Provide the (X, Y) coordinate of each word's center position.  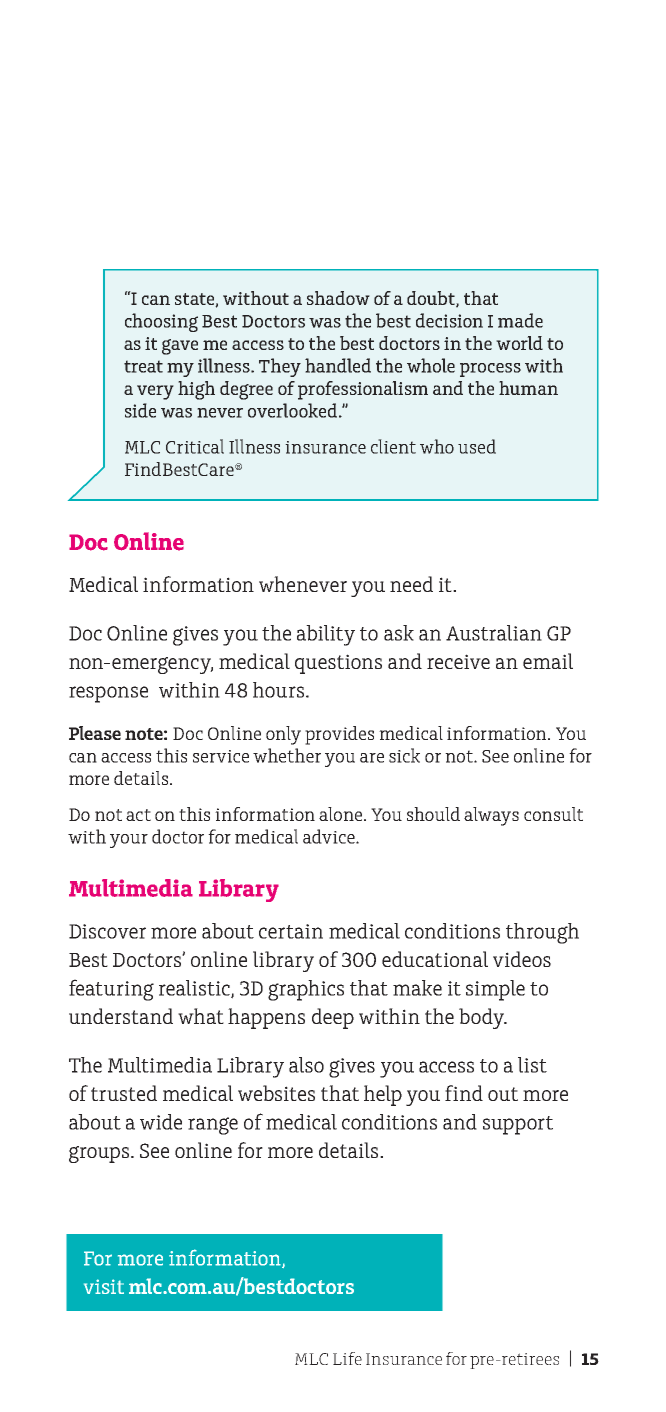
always (491, 816)
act (138, 815)
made (520, 320)
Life (347, 1358)
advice (330, 836)
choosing (161, 322)
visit (104, 1286)
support (518, 1125)
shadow (338, 298)
